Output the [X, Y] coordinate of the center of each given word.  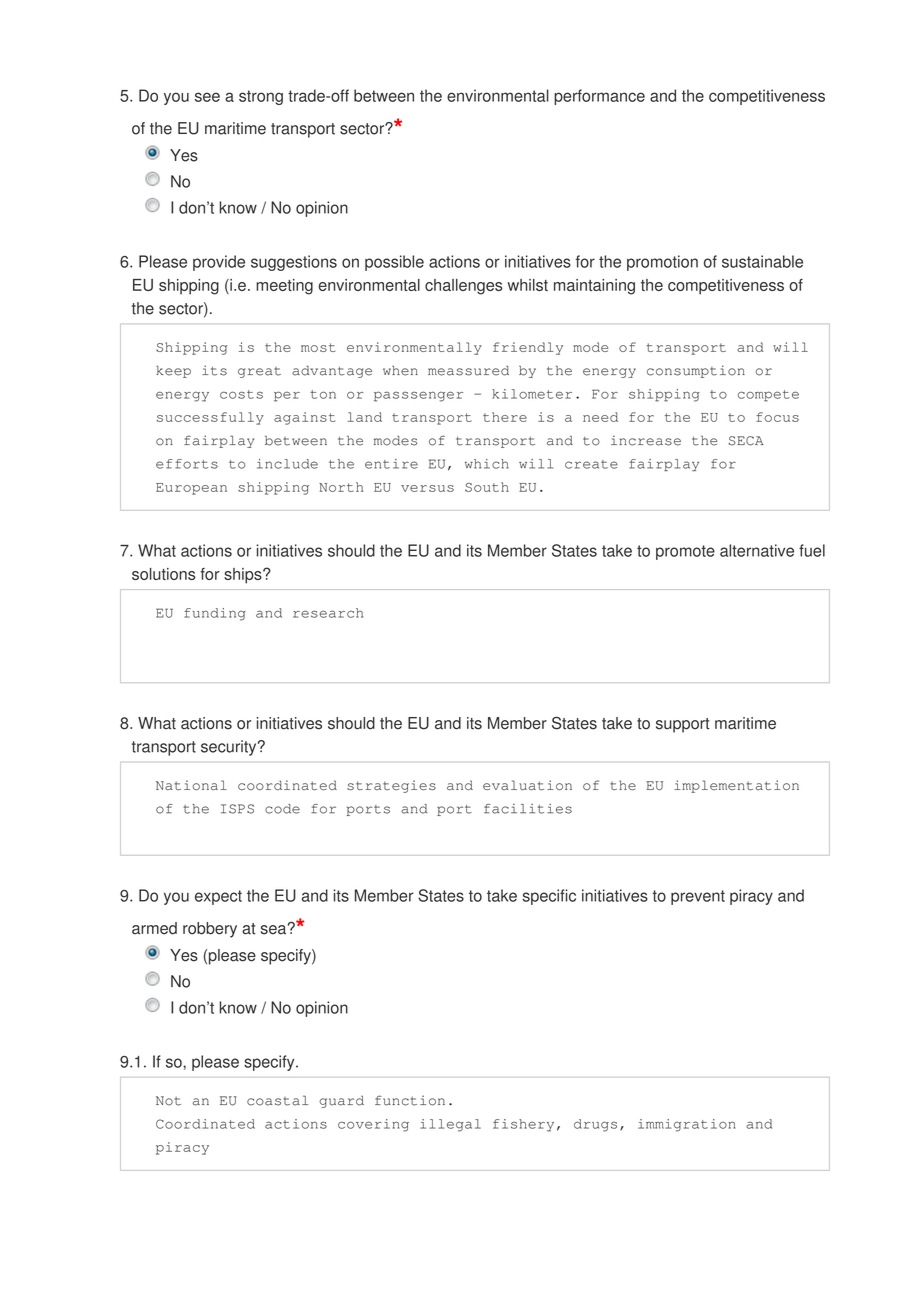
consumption [696, 371]
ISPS [237, 809]
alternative [757, 550]
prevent [698, 897]
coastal [277, 1100]
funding [215, 614]
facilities [528, 809]
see [207, 97]
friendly [528, 348]
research [328, 613]
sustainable [762, 261]
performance [599, 97]
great [259, 372]
